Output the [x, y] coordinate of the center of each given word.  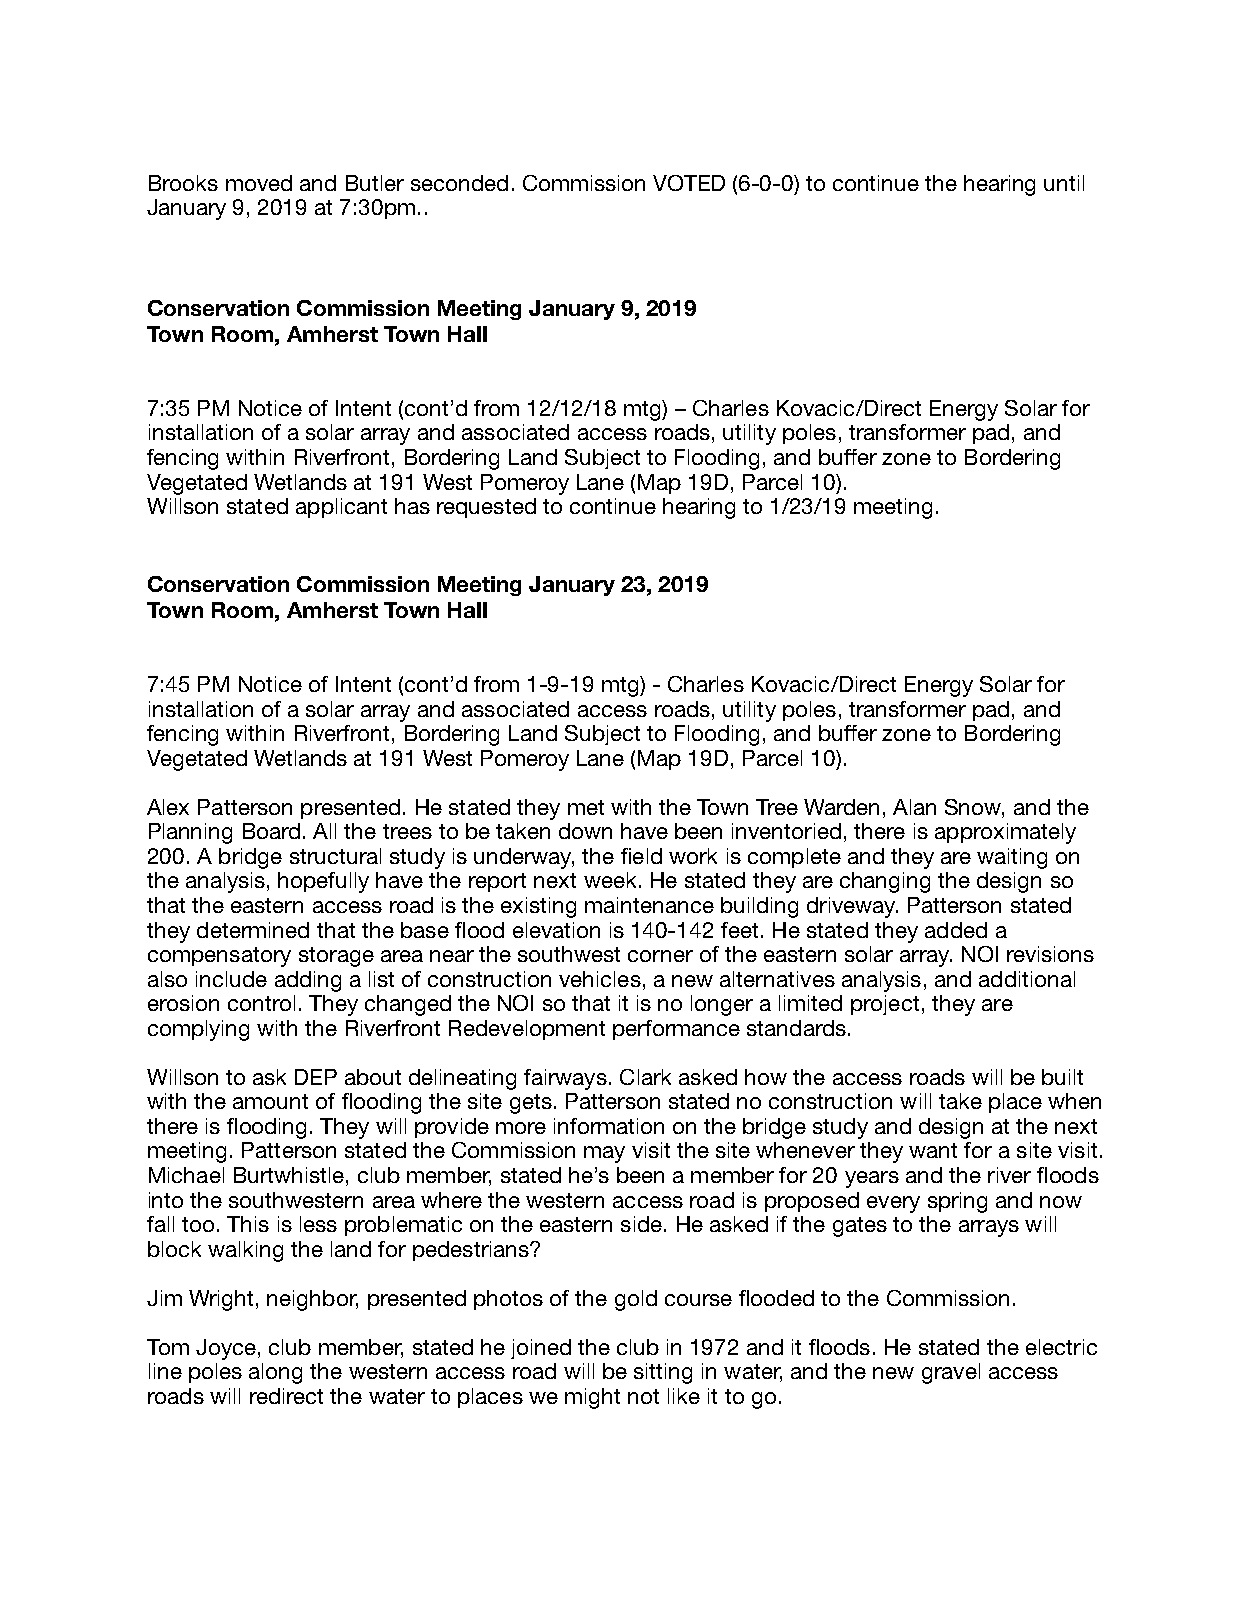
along [275, 1373]
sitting [663, 1373]
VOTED [689, 183]
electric [1061, 1347]
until [1064, 183]
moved [259, 183]
